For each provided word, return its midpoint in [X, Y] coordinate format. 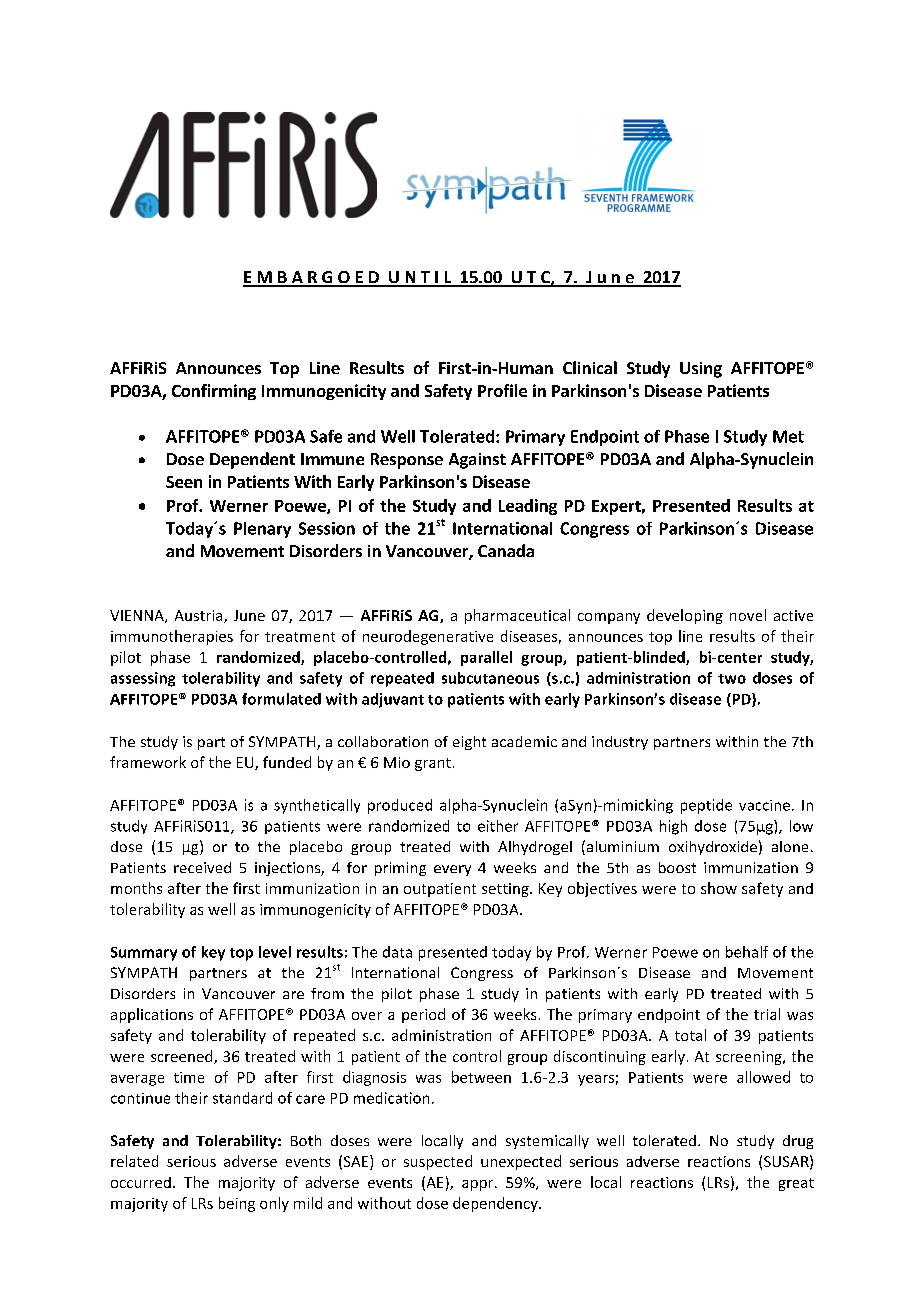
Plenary [262, 530]
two [732, 679]
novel [748, 615]
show [719, 888]
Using [701, 370]
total [690, 1035]
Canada [506, 550]
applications [152, 1015]
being [237, 1204]
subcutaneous [490, 678]
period [423, 1015]
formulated [281, 699]
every [452, 870]
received [202, 867]
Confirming [214, 392]
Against [477, 461]
